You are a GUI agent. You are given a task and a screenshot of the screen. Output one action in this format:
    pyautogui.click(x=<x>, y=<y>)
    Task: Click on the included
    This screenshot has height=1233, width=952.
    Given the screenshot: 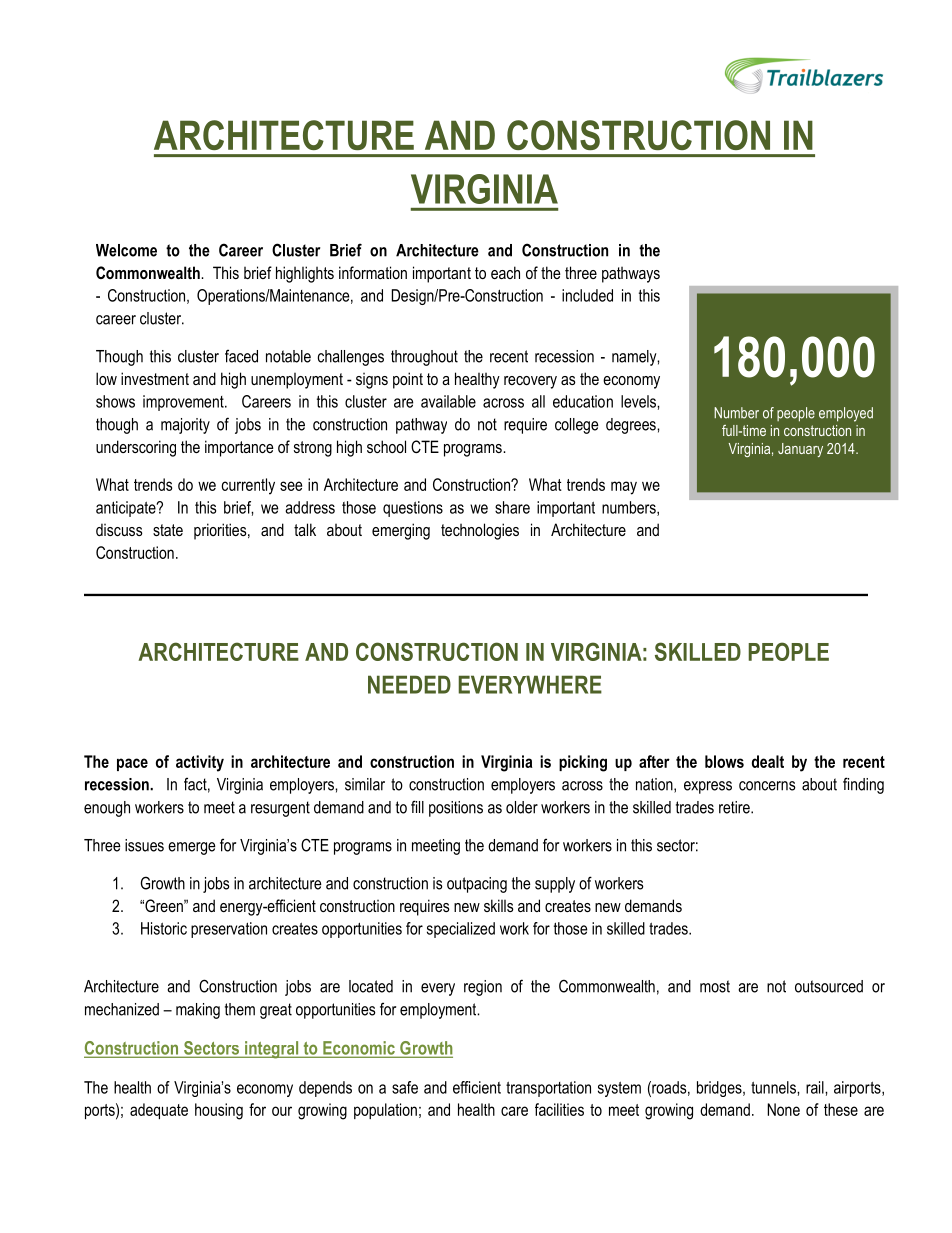 What is the action you would take?
    pyautogui.click(x=587, y=295)
